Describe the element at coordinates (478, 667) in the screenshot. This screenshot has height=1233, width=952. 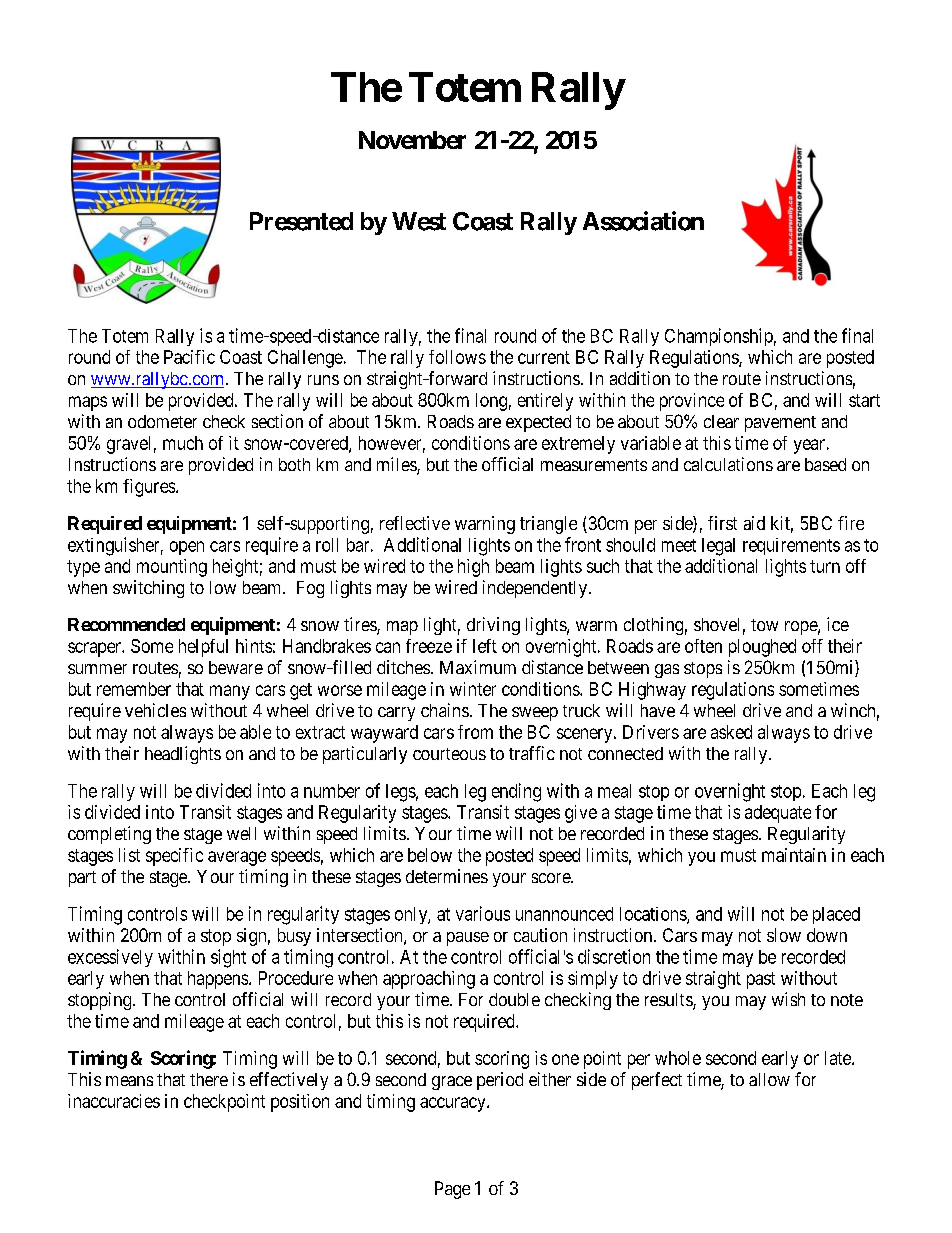
I see `Maximum` at that location.
